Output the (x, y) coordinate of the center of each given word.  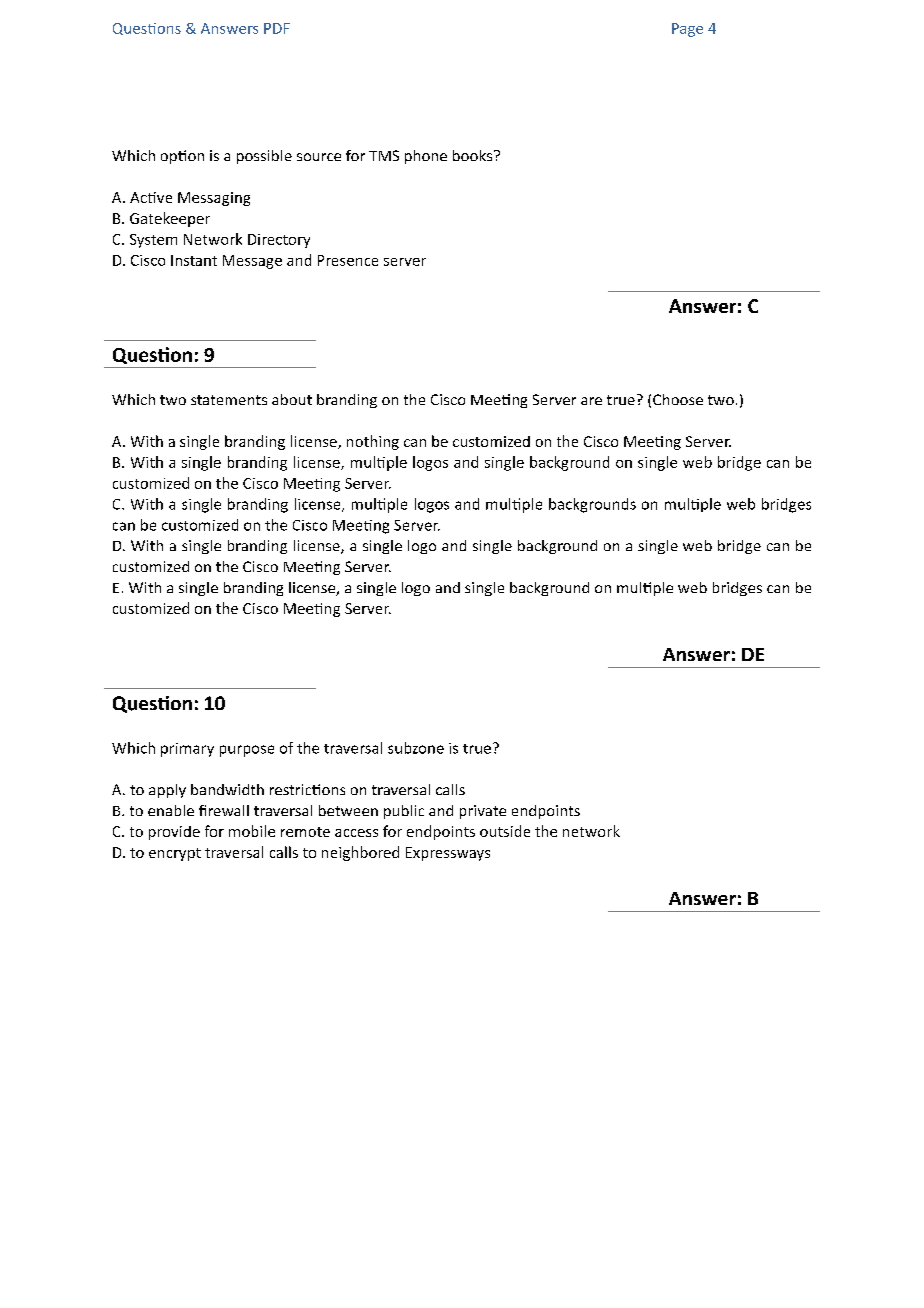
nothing (373, 442)
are (591, 401)
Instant (194, 260)
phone (426, 157)
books (474, 155)
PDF (277, 28)
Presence (348, 260)
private (483, 812)
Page (687, 30)
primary (187, 750)
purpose (247, 751)
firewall (224, 810)
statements (229, 400)
